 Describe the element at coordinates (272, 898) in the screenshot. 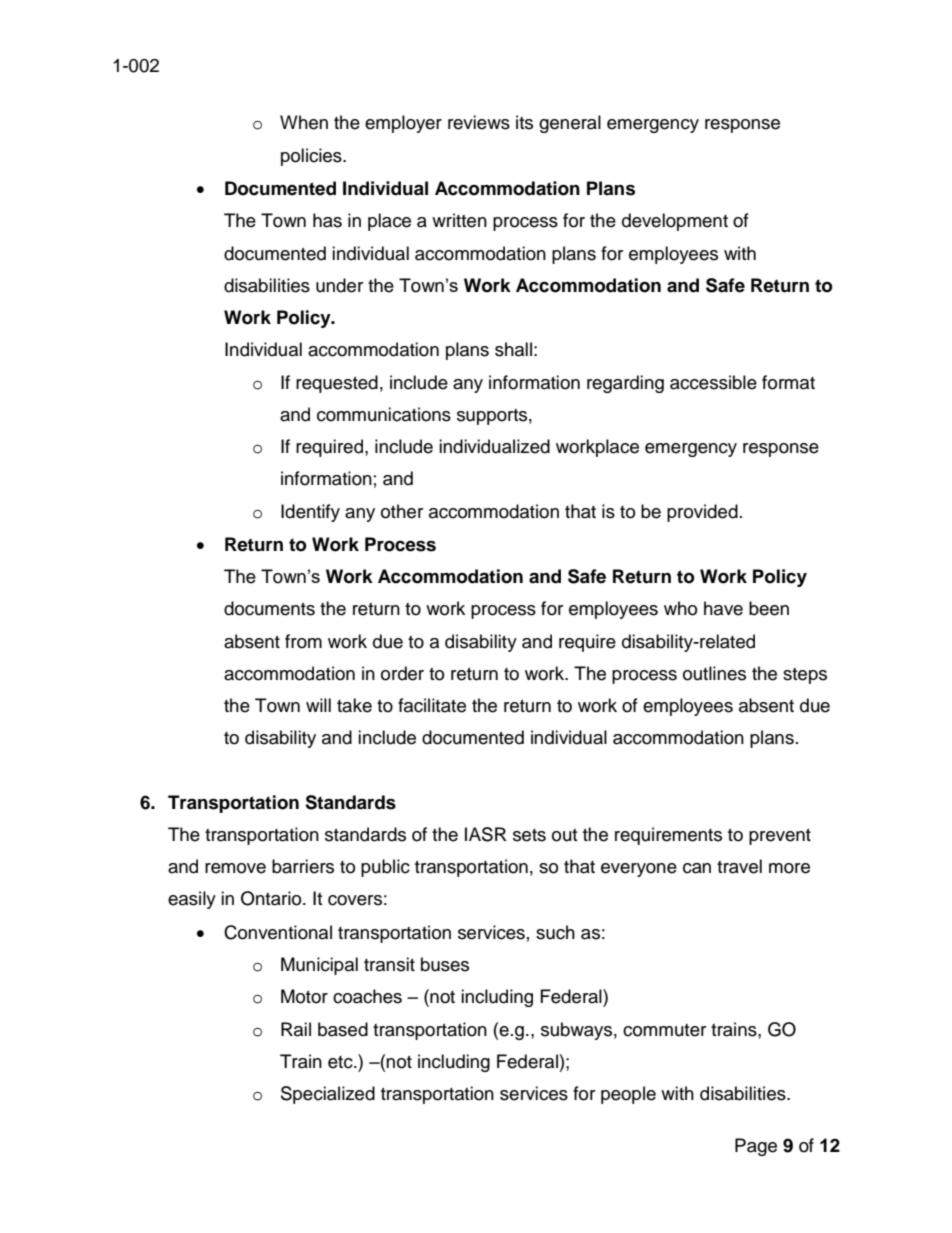

I see `Ontario` at that location.
